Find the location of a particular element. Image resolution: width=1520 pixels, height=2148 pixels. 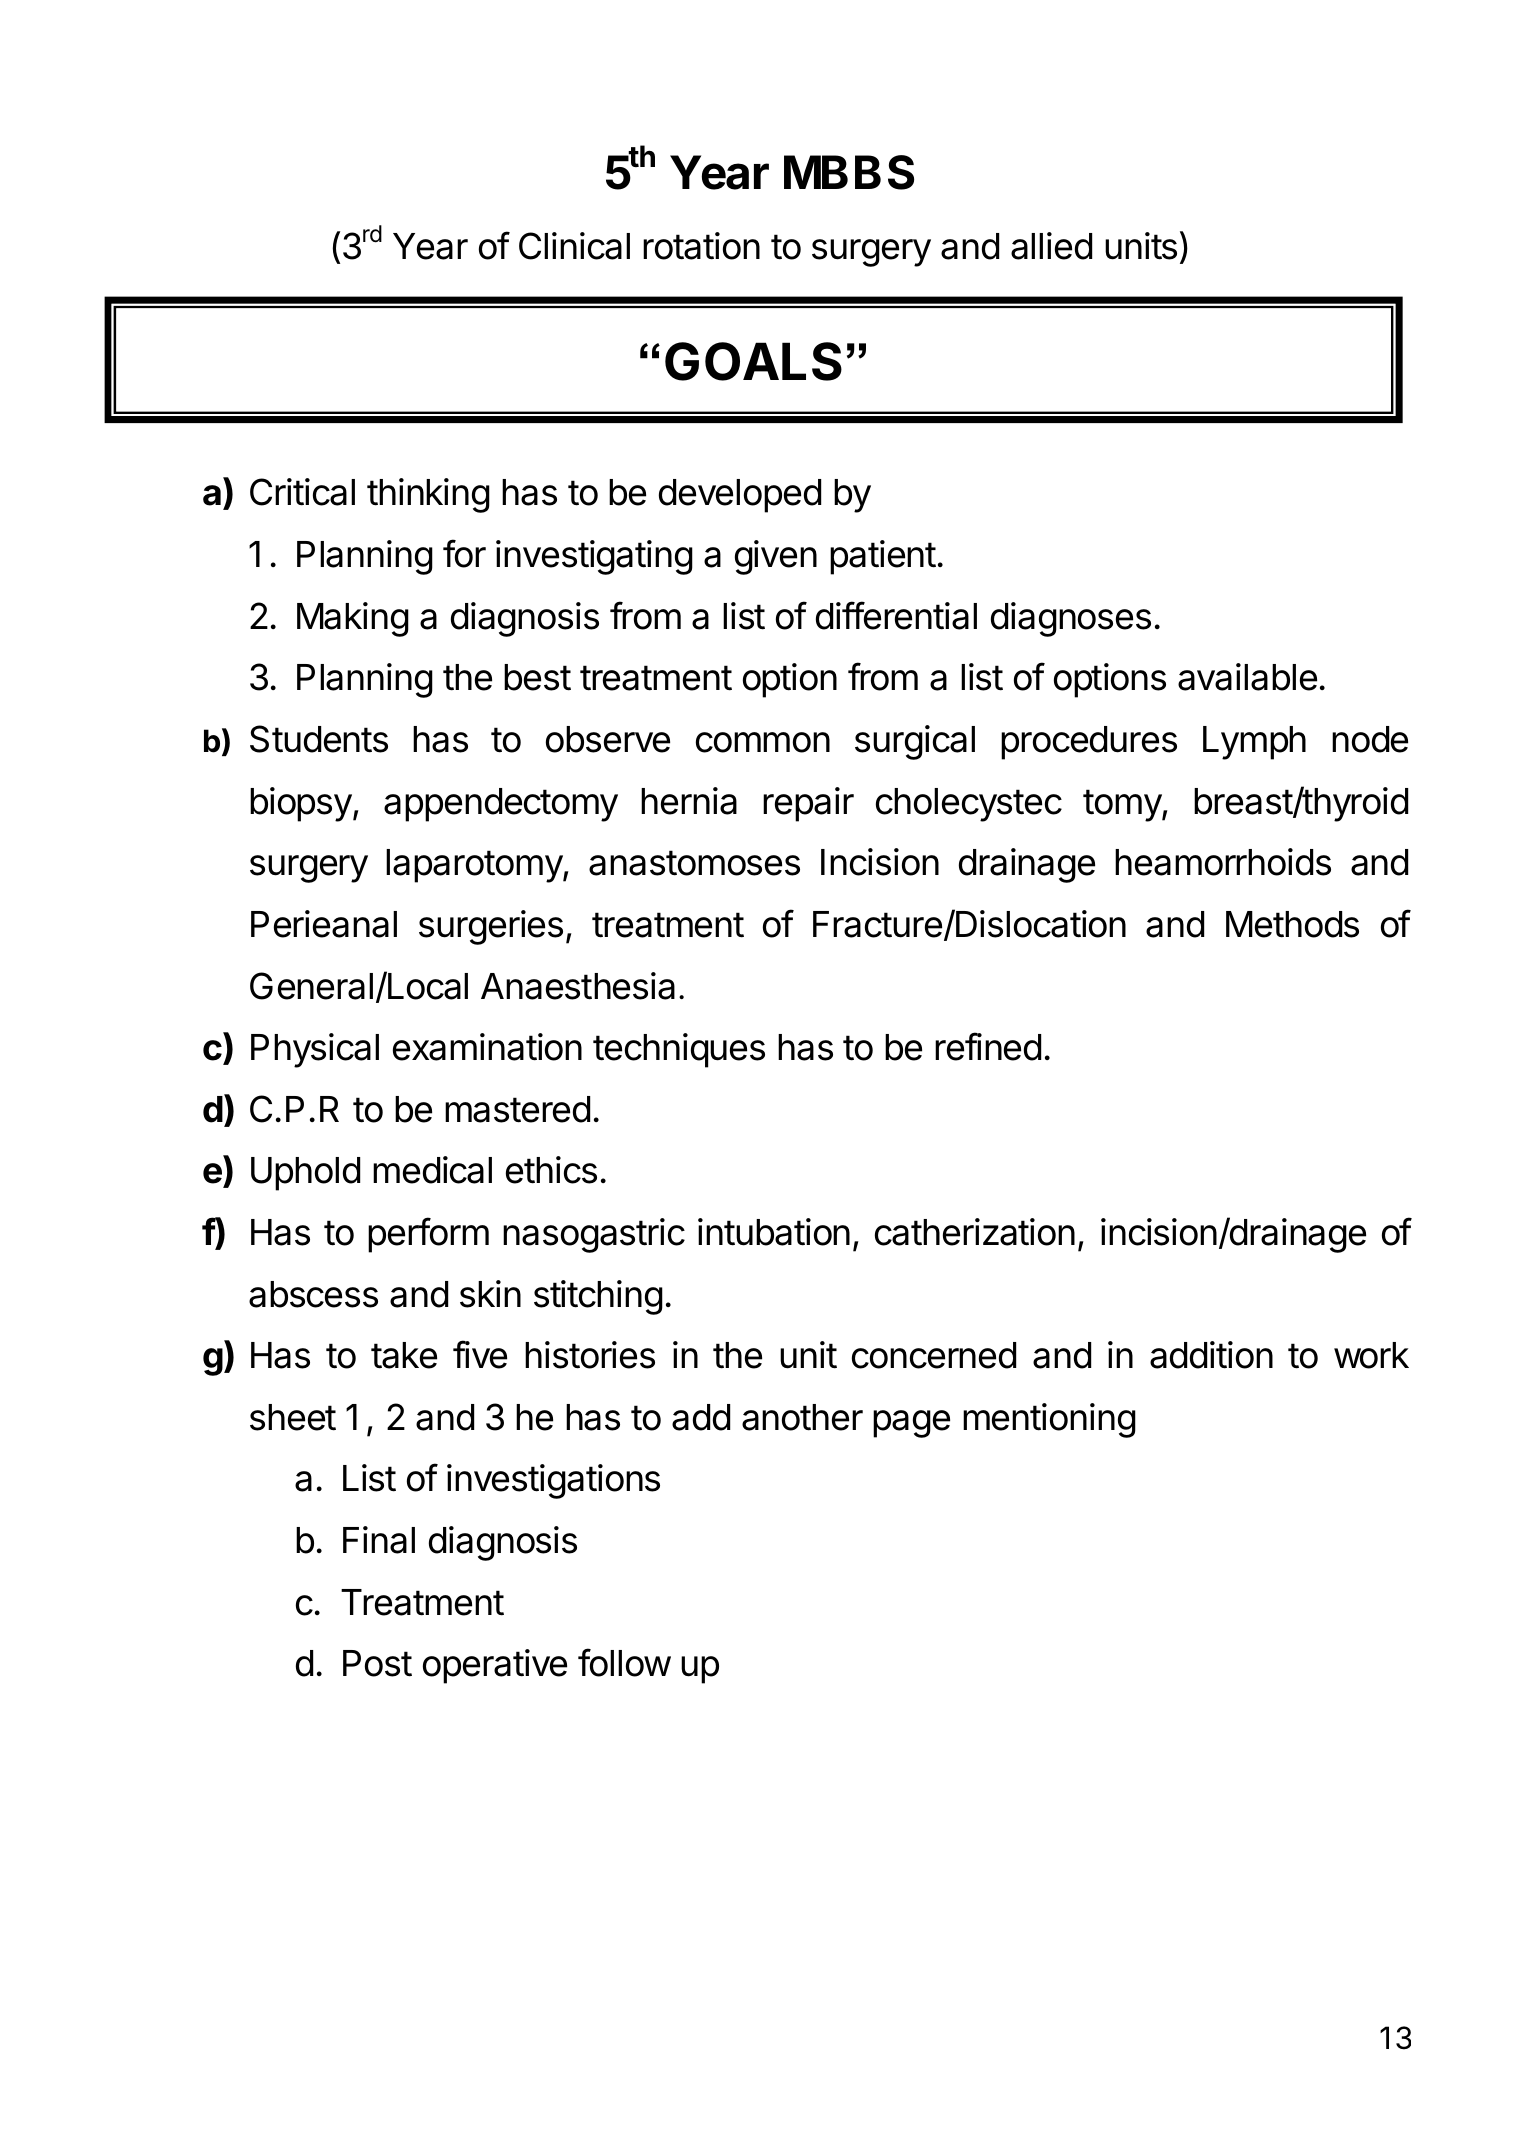

Methods is located at coordinates (1292, 924).
